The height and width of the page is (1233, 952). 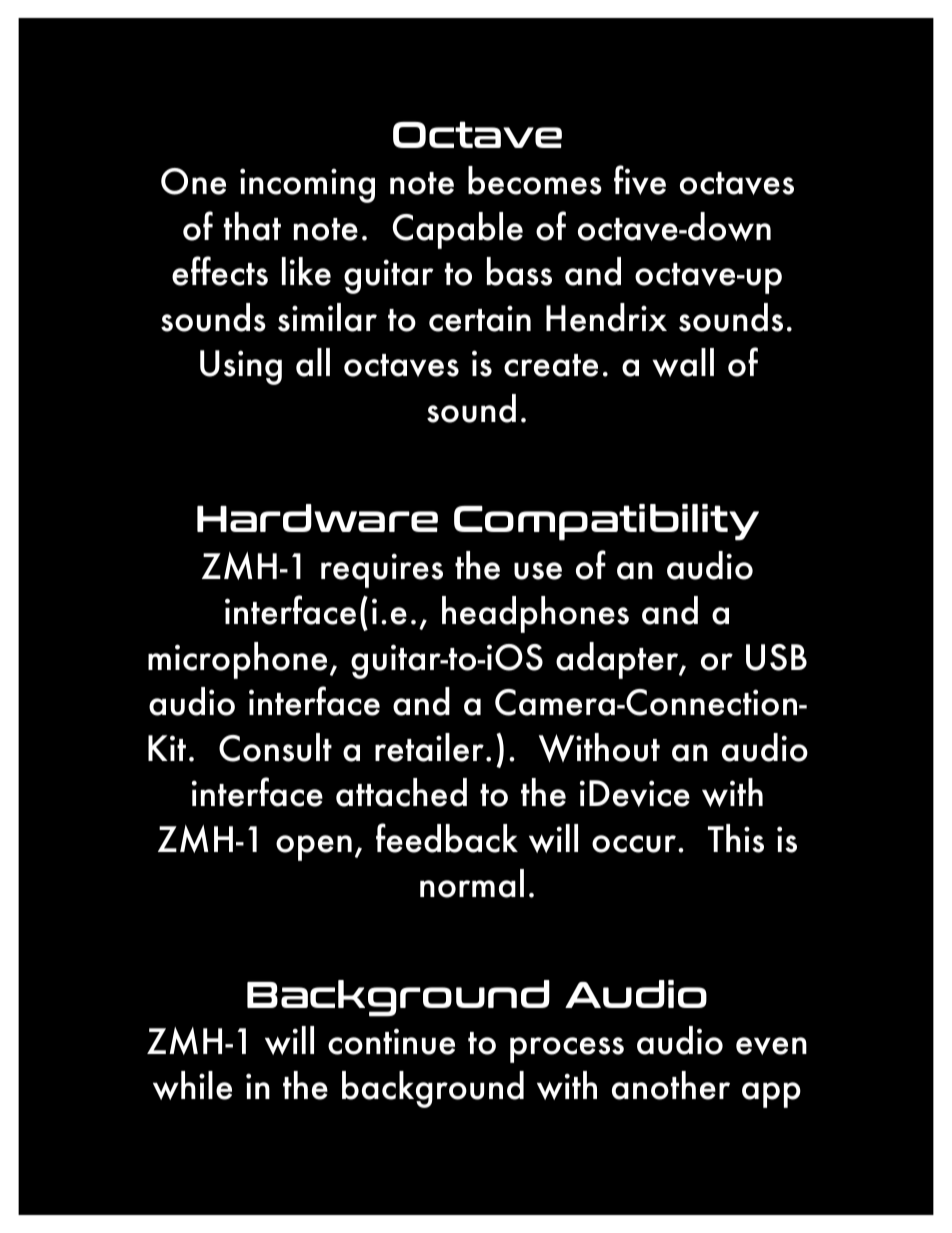 I want to click on that, so click(x=252, y=226).
